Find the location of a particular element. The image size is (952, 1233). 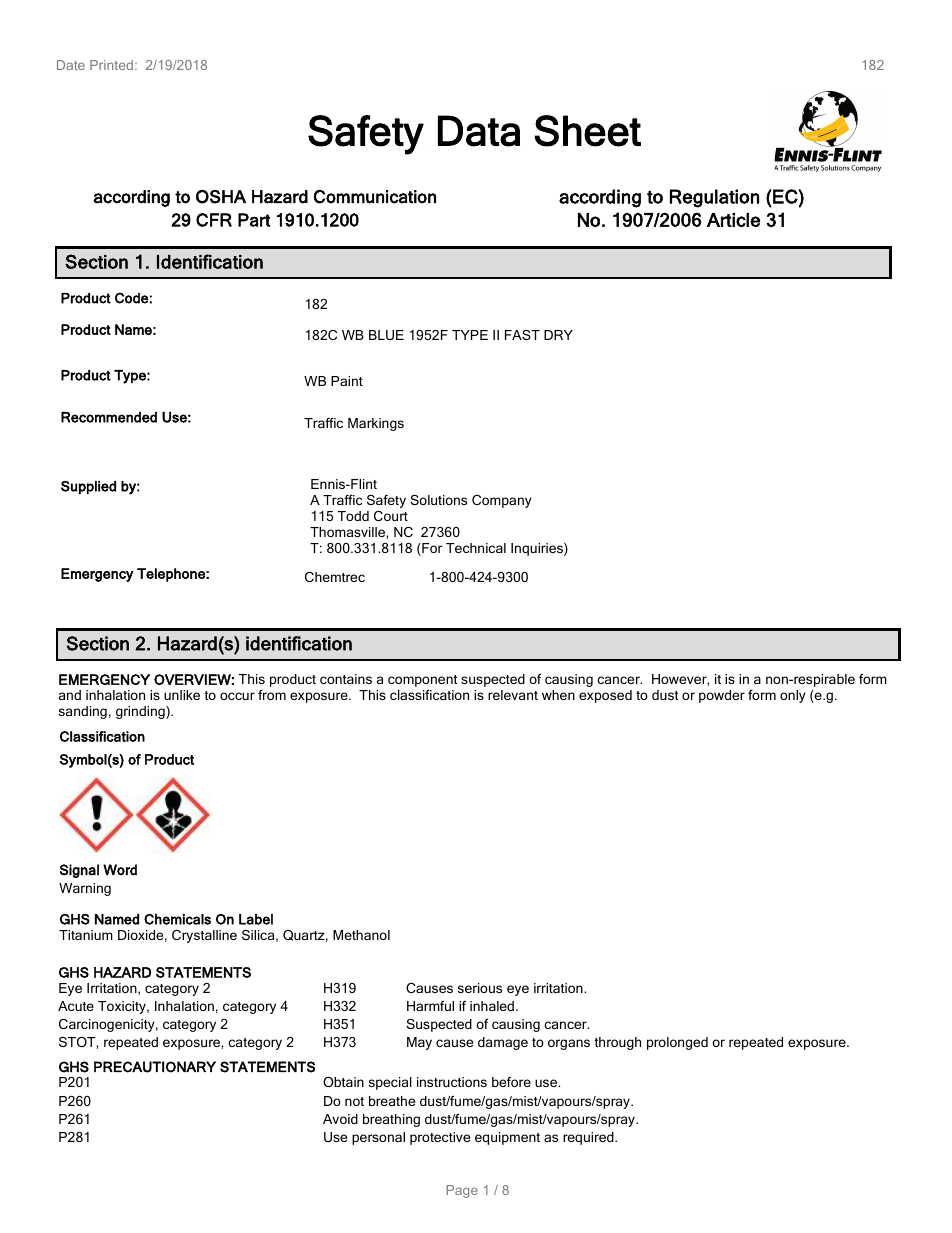

BLUE is located at coordinates (386, 335).
